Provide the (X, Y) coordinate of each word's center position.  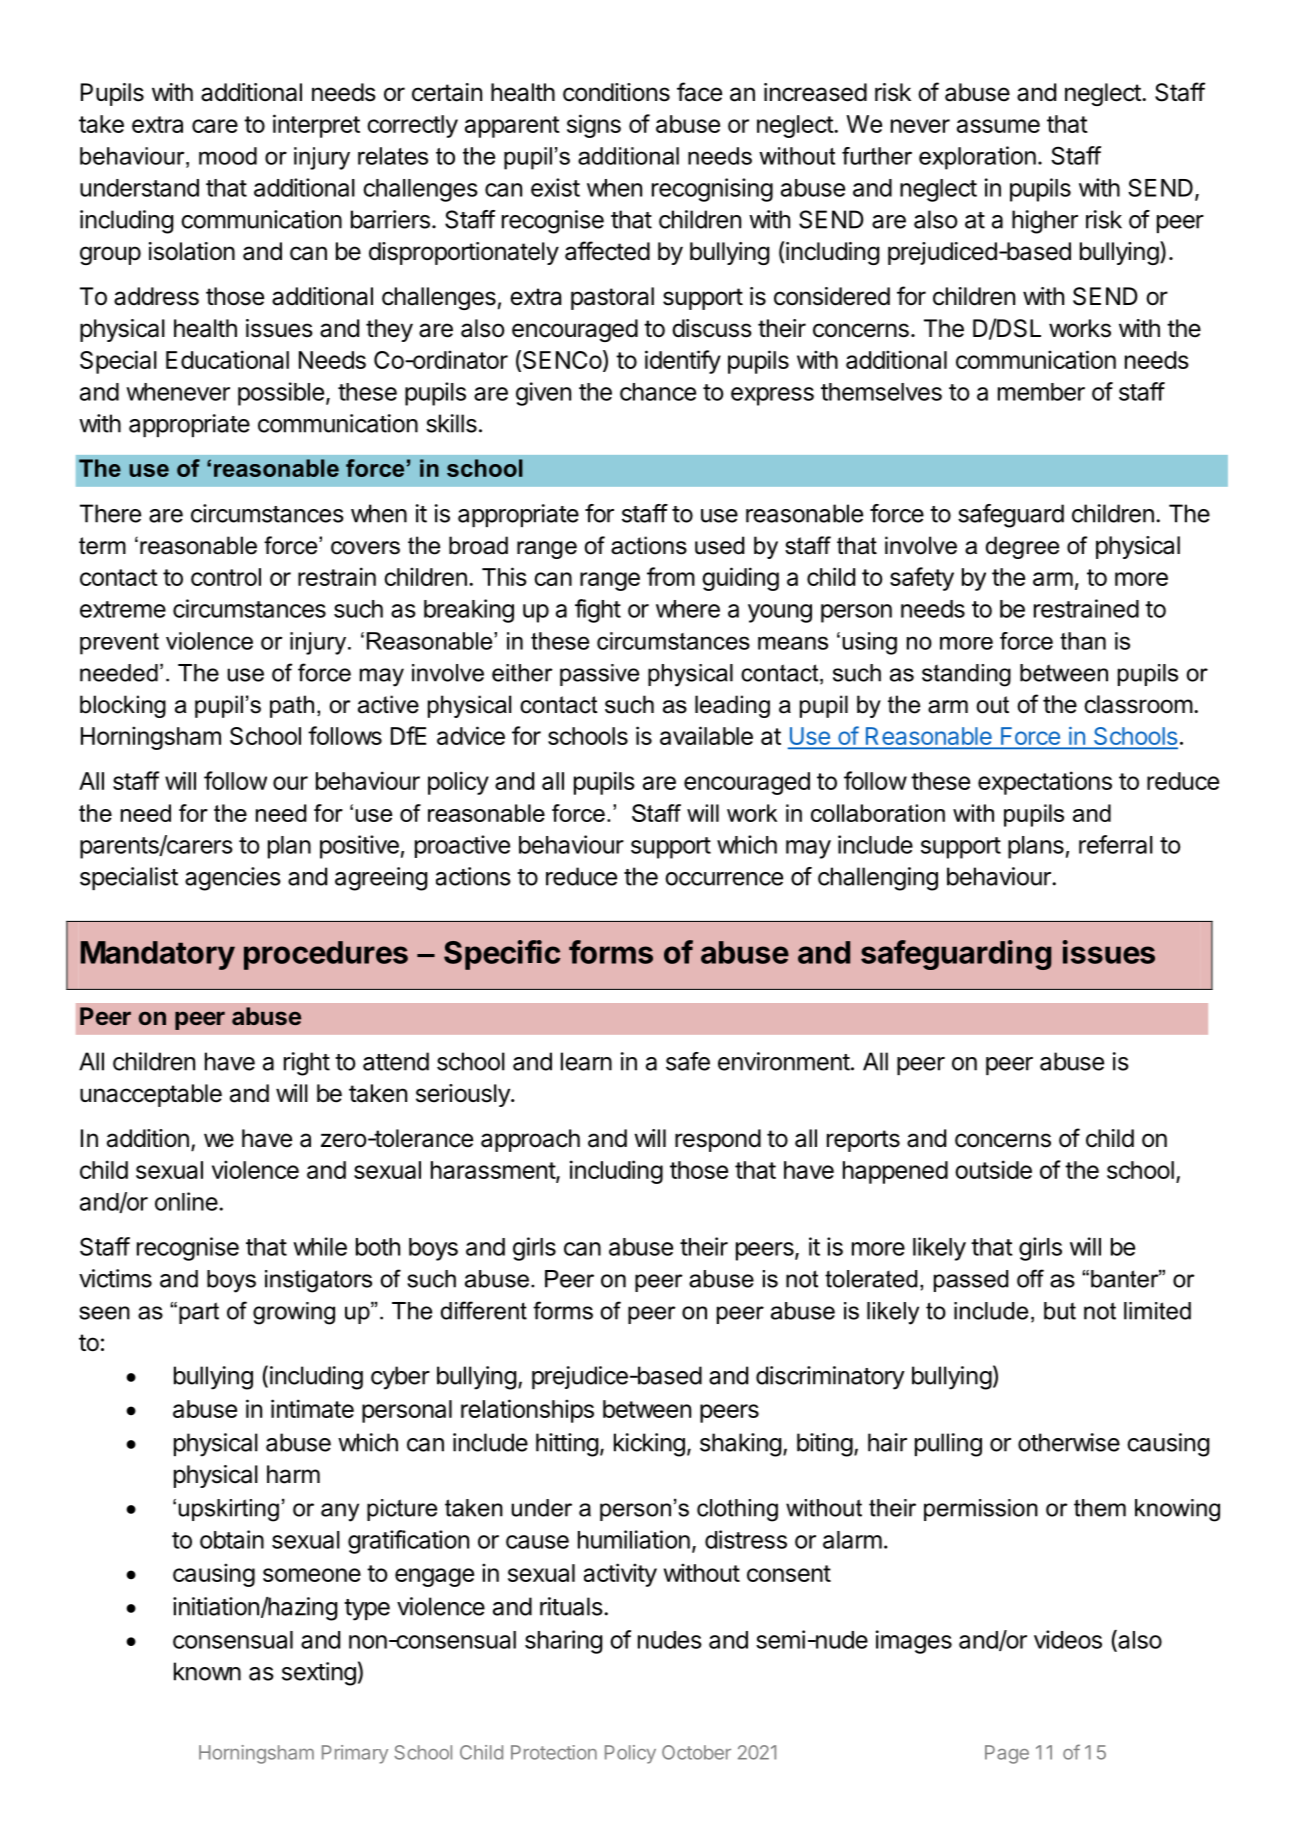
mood (228, 156)
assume (998, 126)
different (484, 1310)
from (671, 576)
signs (594, 126)
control (226, 577)
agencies (233, 879)
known (207, 1671)
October (696, 1752)
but (1060, 1311)
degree (1022, 547)
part (199, 1313)
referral (1116, 844)
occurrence (724, 879)
